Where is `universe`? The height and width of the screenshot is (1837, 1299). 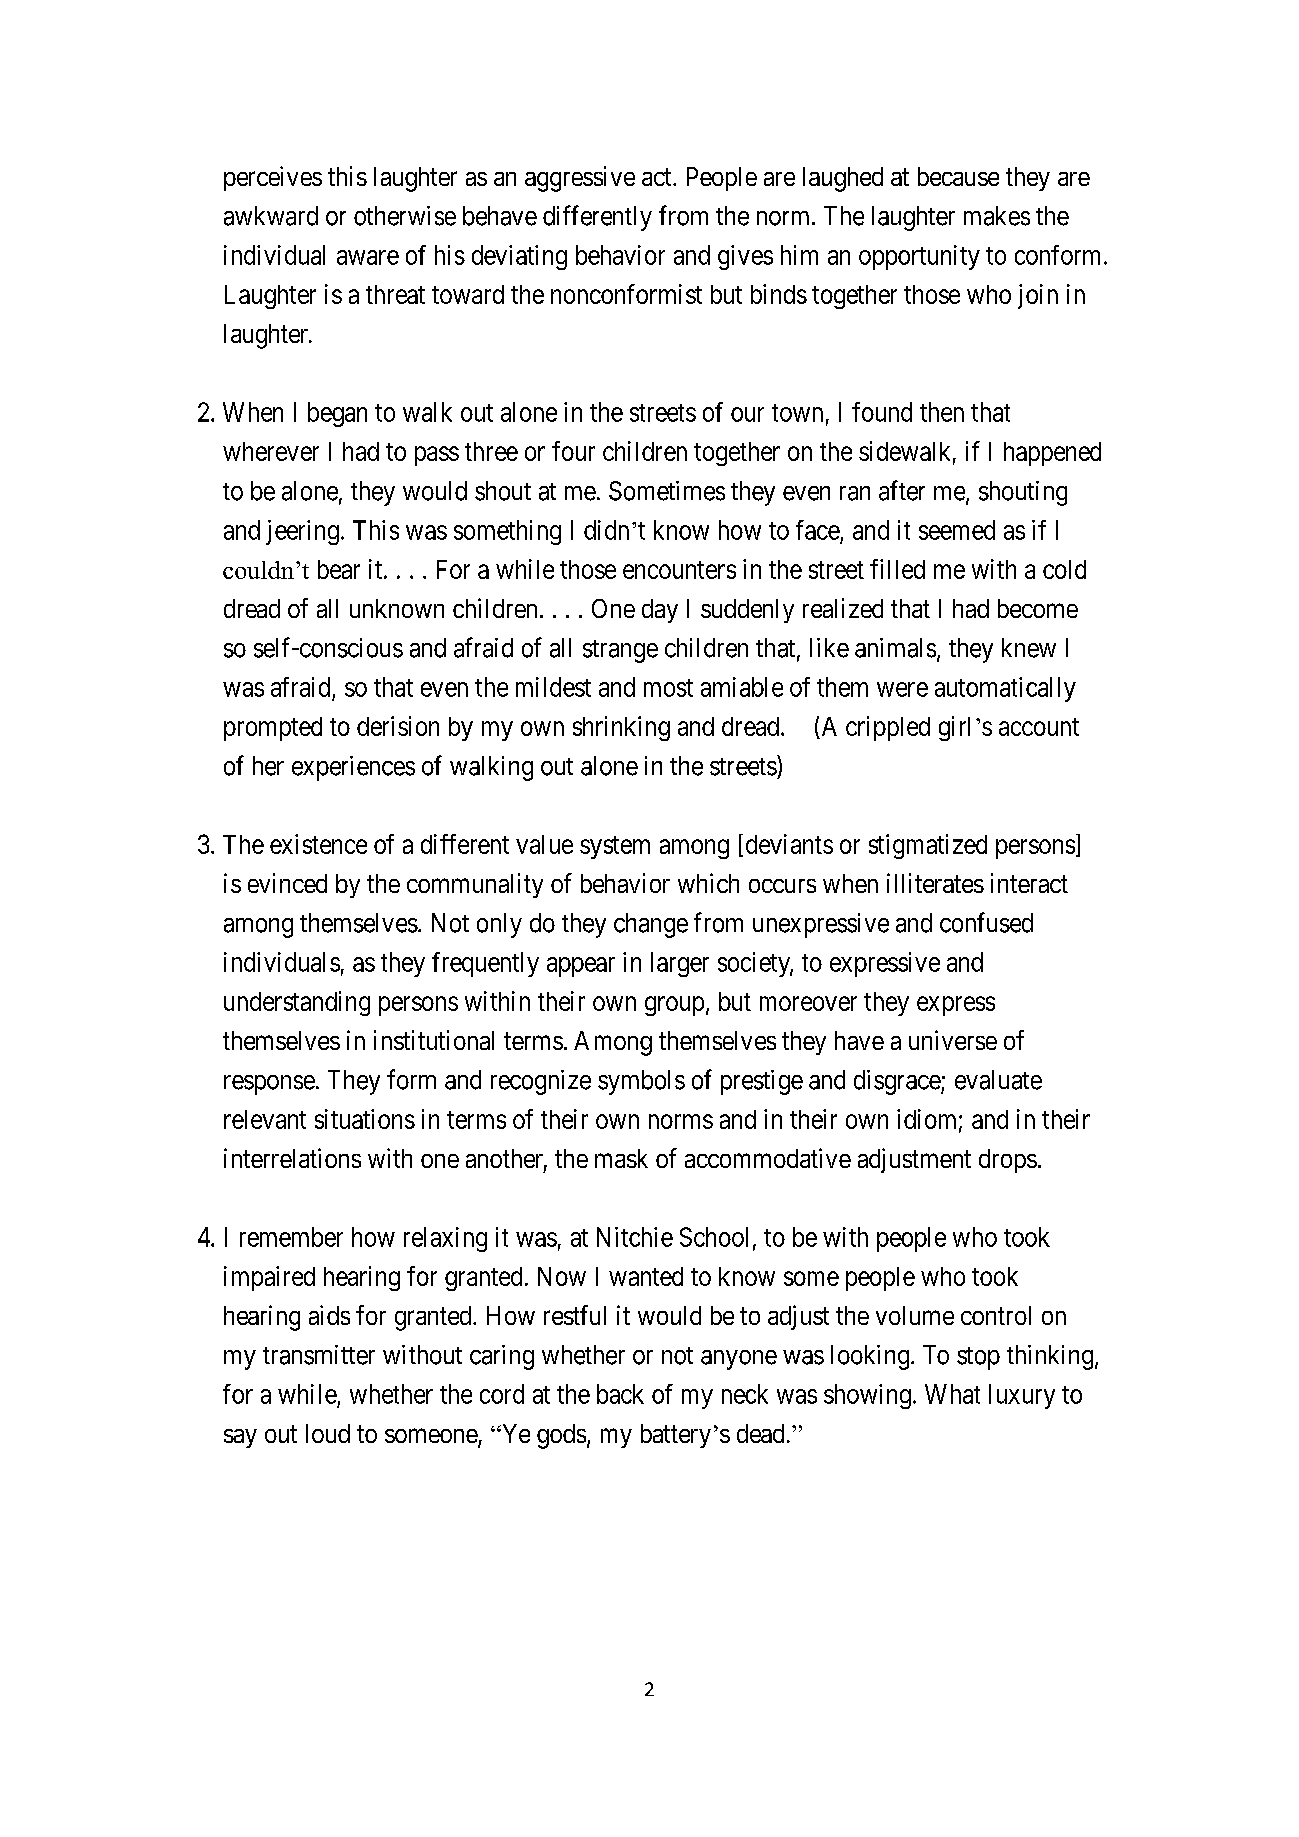
universe is located at coordinates (953, 1040).
